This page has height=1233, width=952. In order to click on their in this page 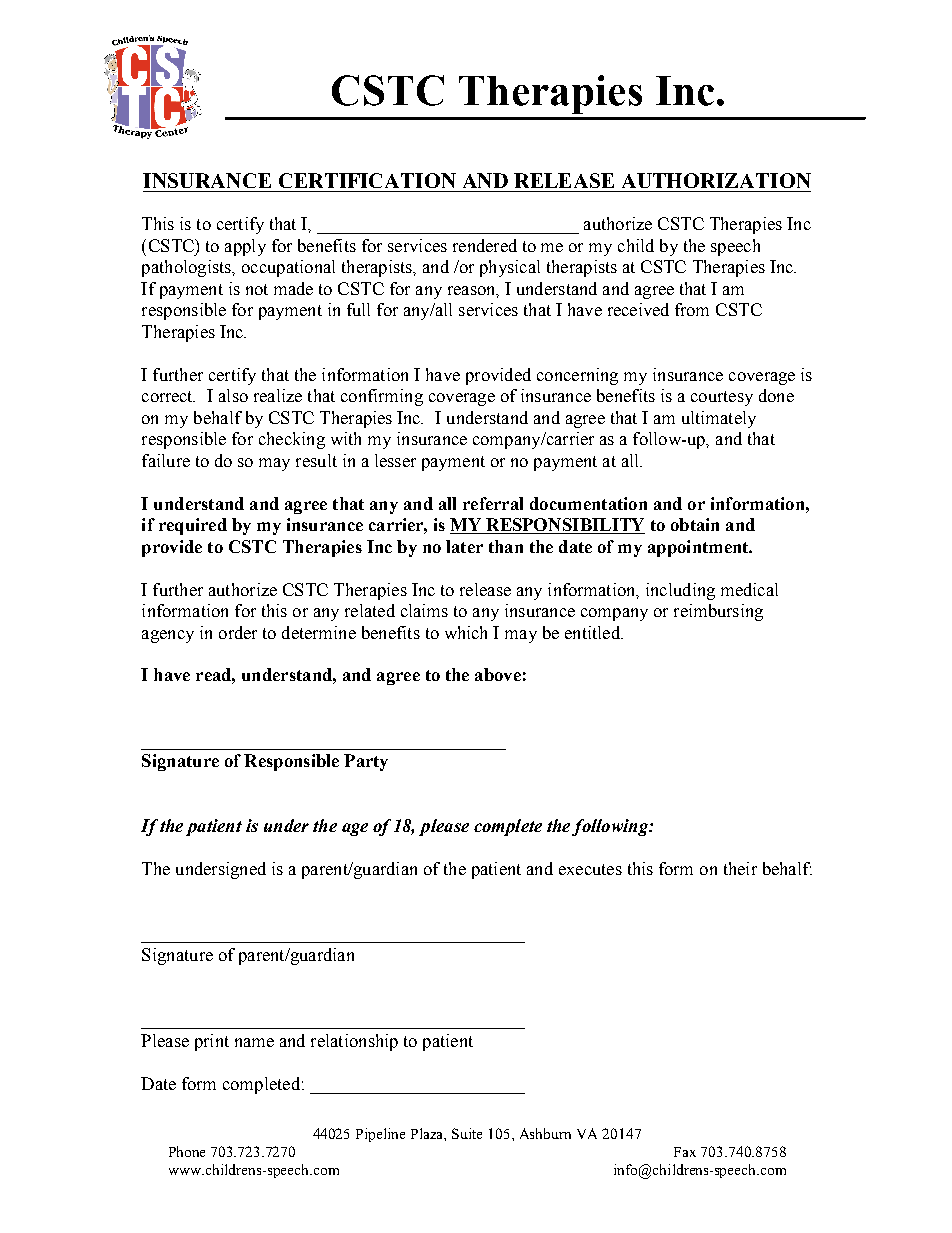, I will do `click(740, 868)`.
